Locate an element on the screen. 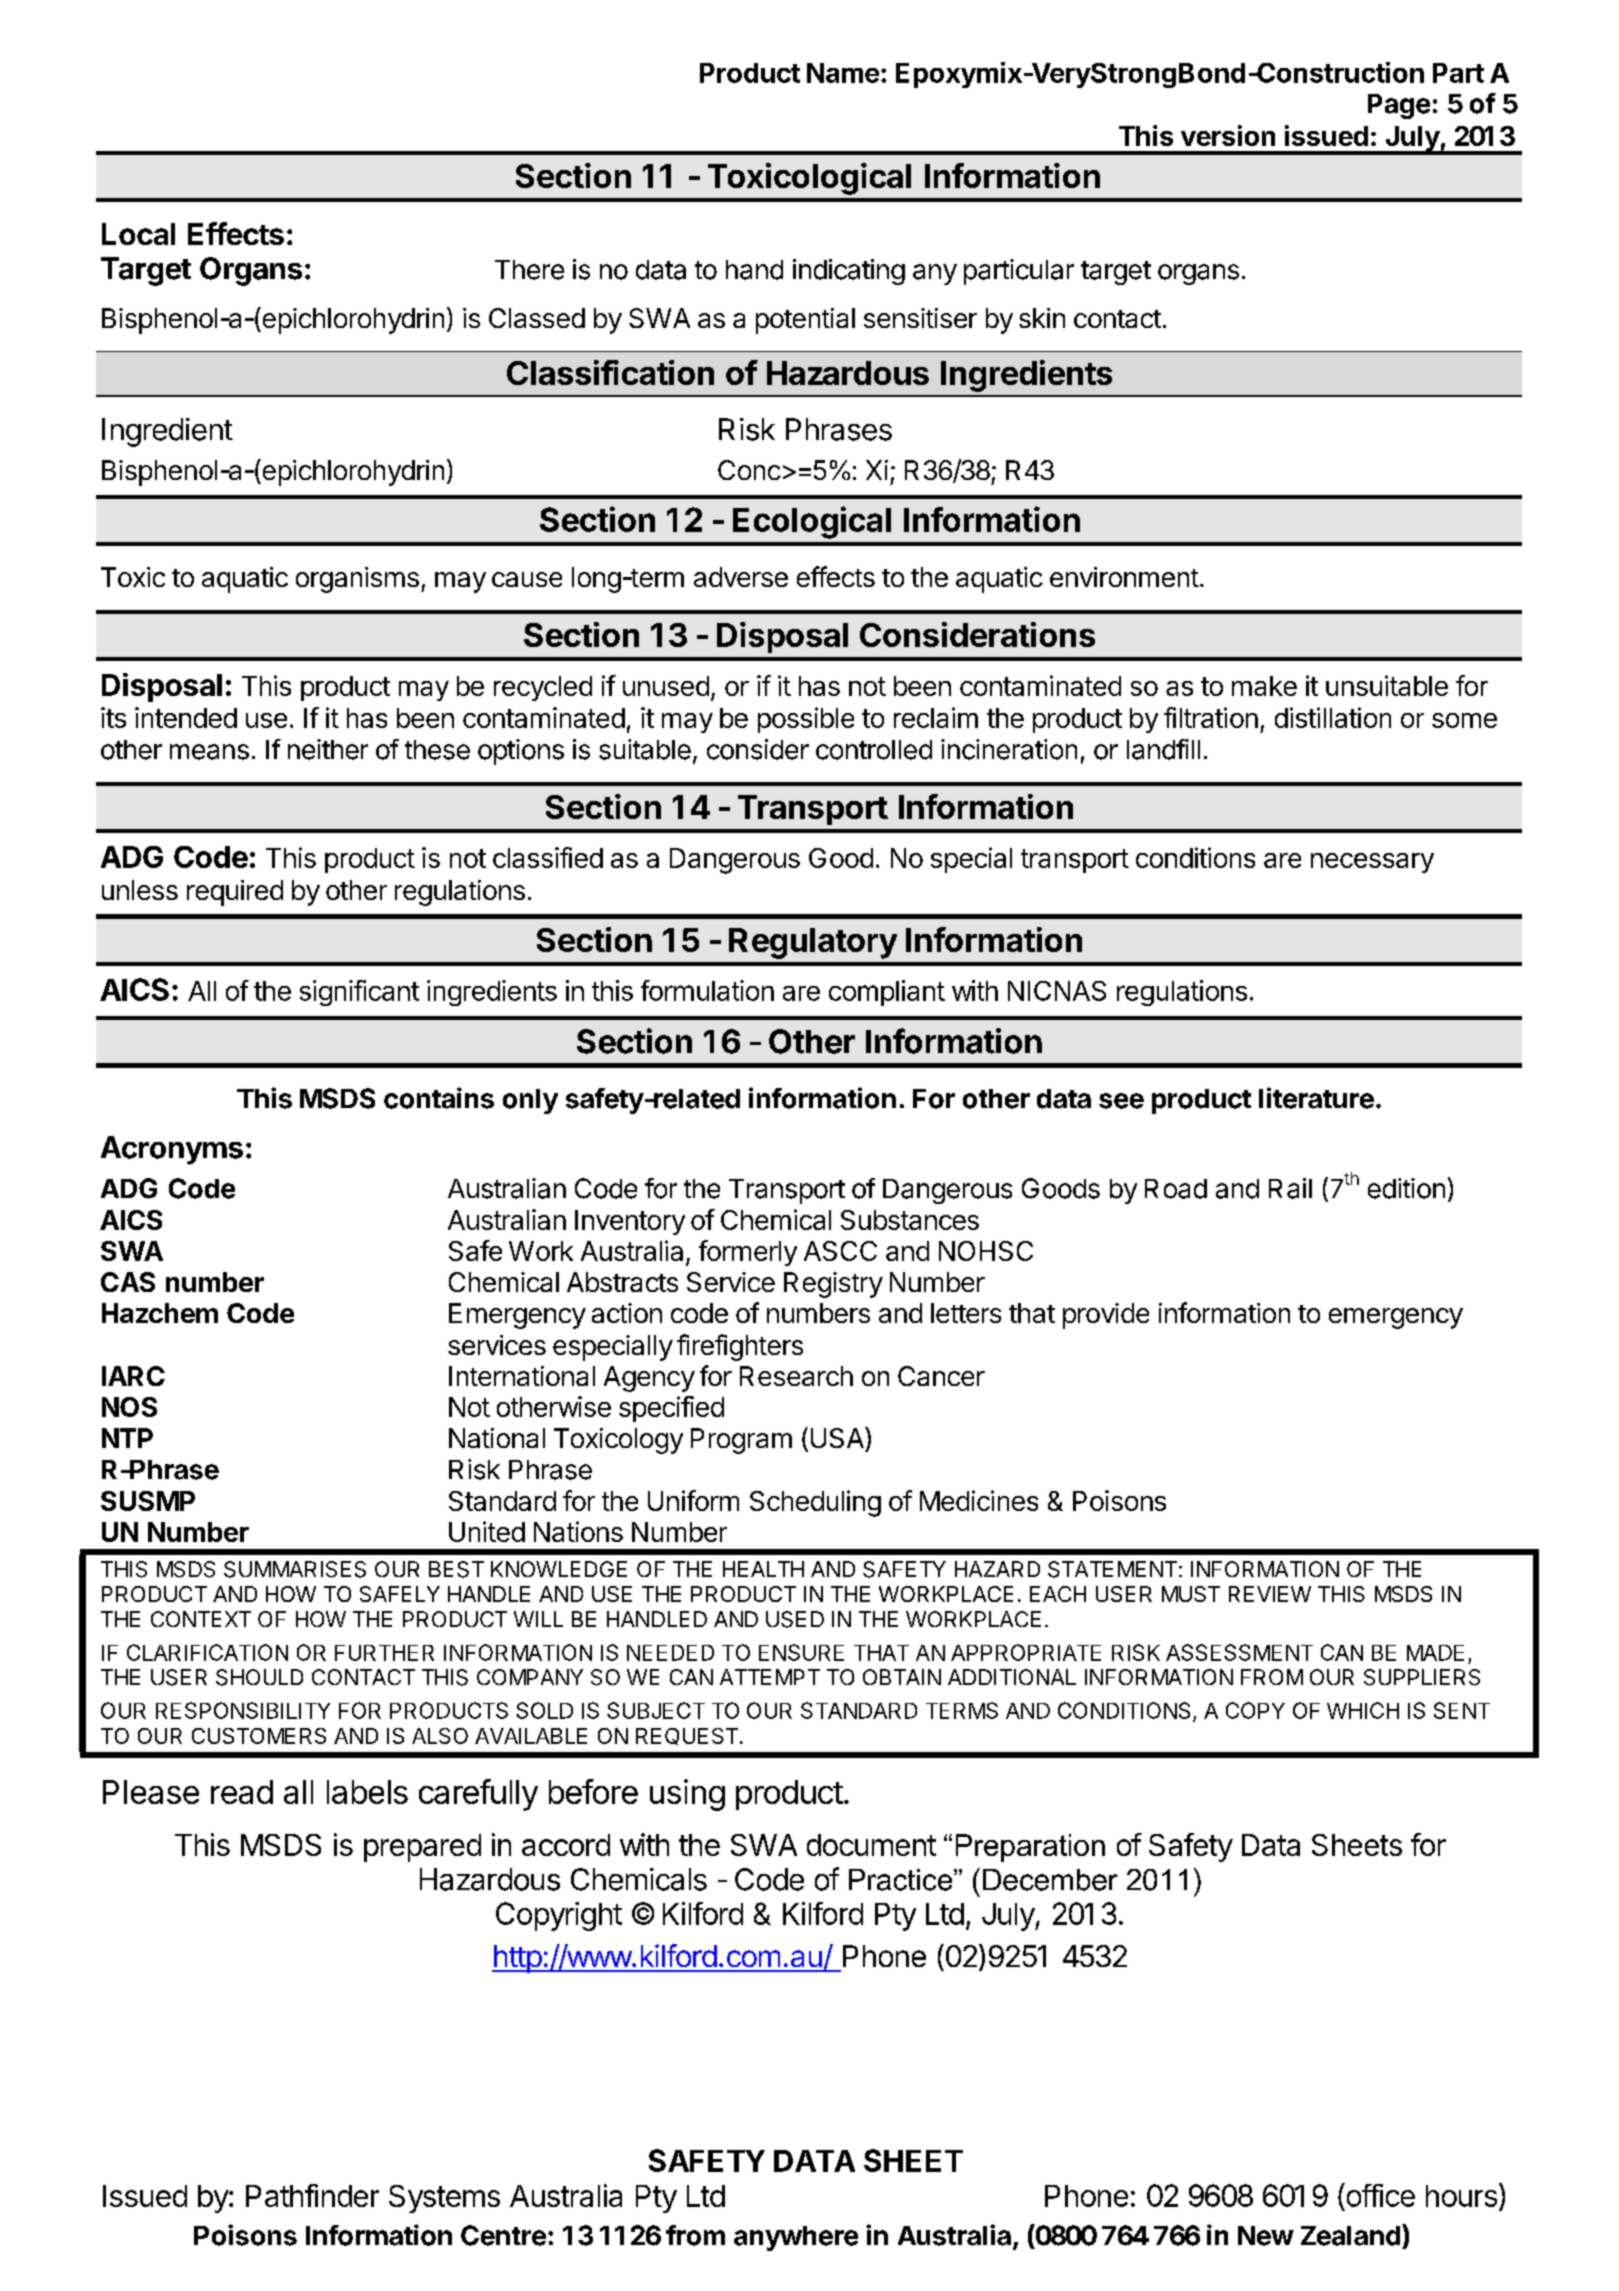  Acronyms is located at coordinates (172, 1150).
